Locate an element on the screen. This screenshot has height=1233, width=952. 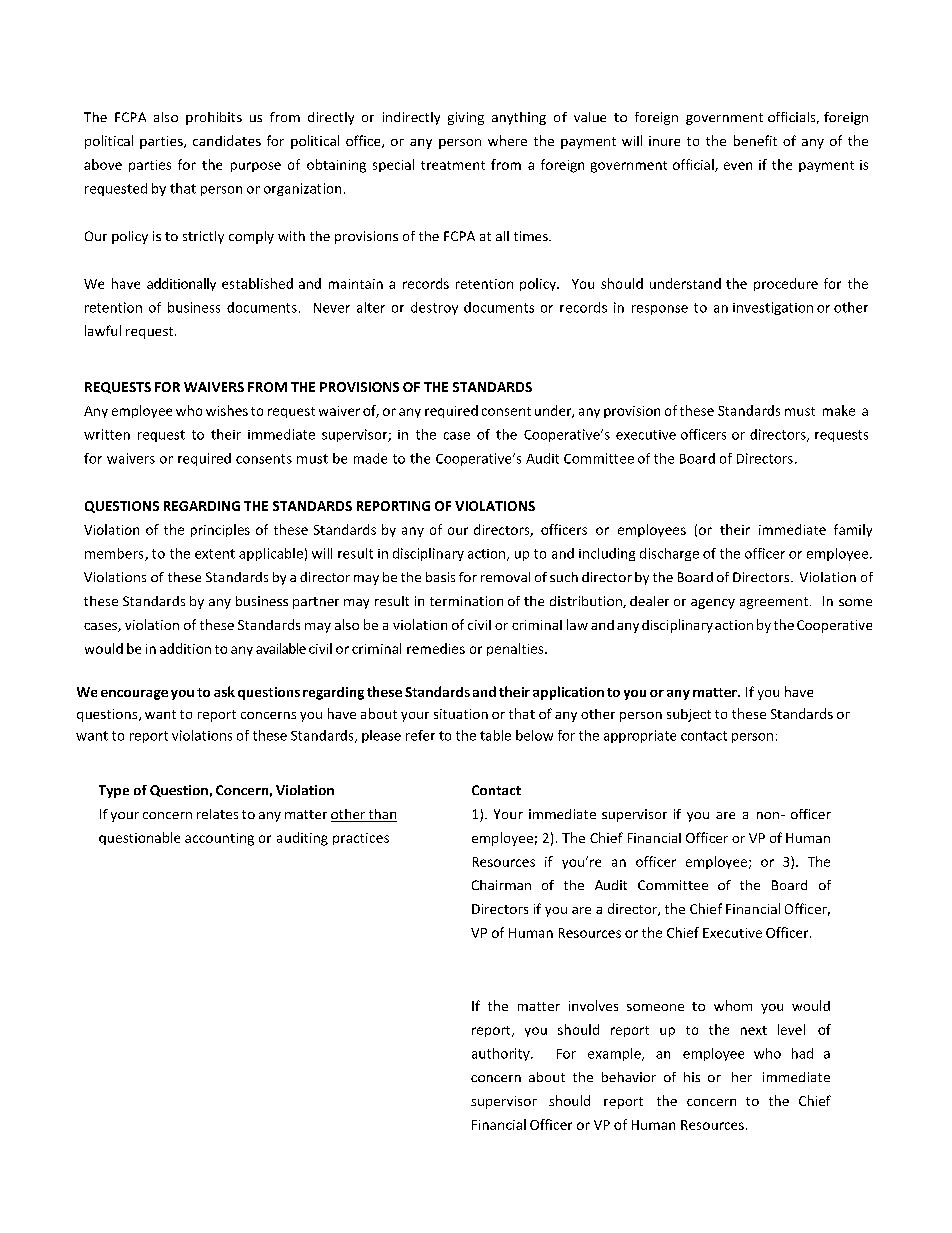
benefit is located at coordinates (755, 140).
